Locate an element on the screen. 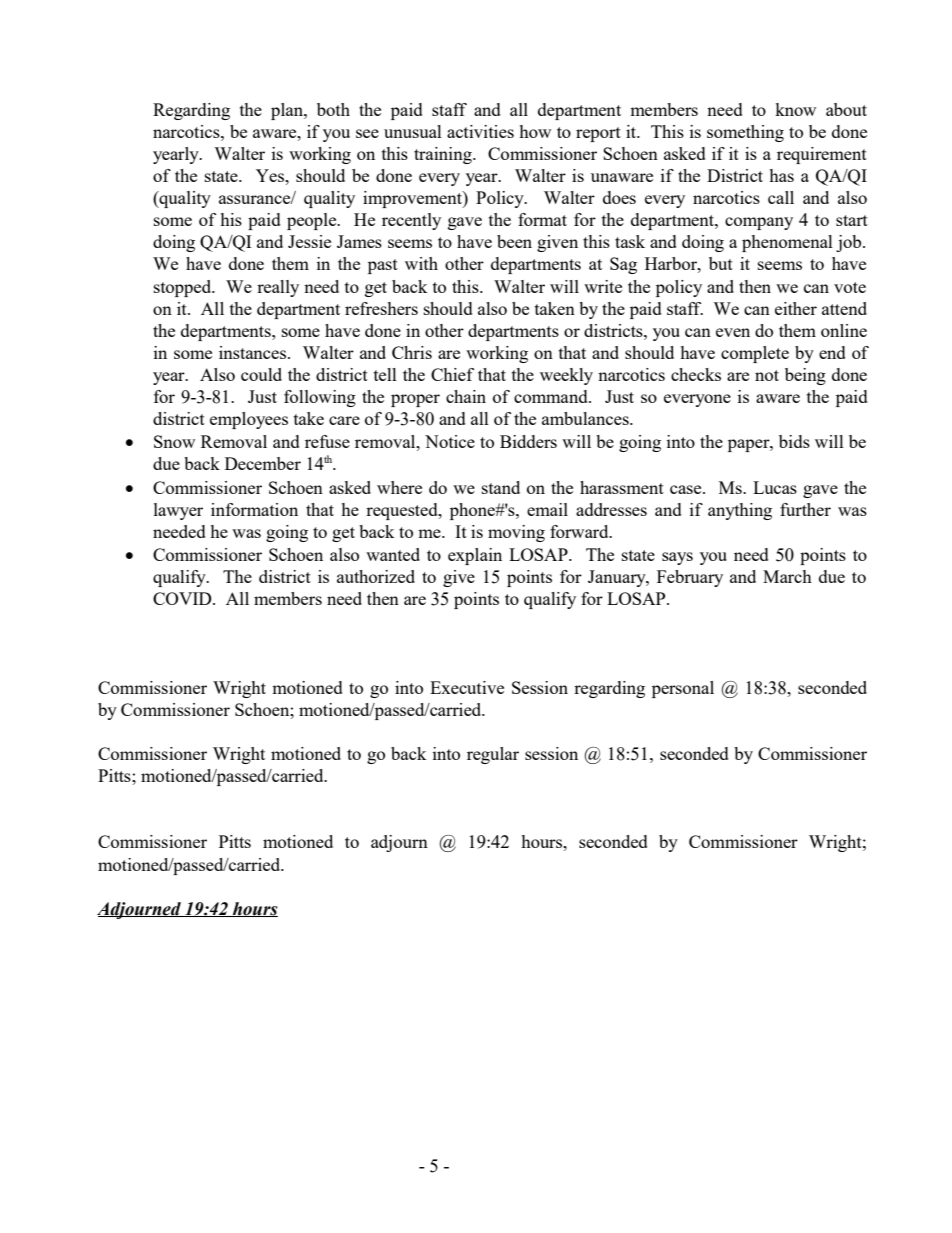  both is located at coordinates (333, 109).
